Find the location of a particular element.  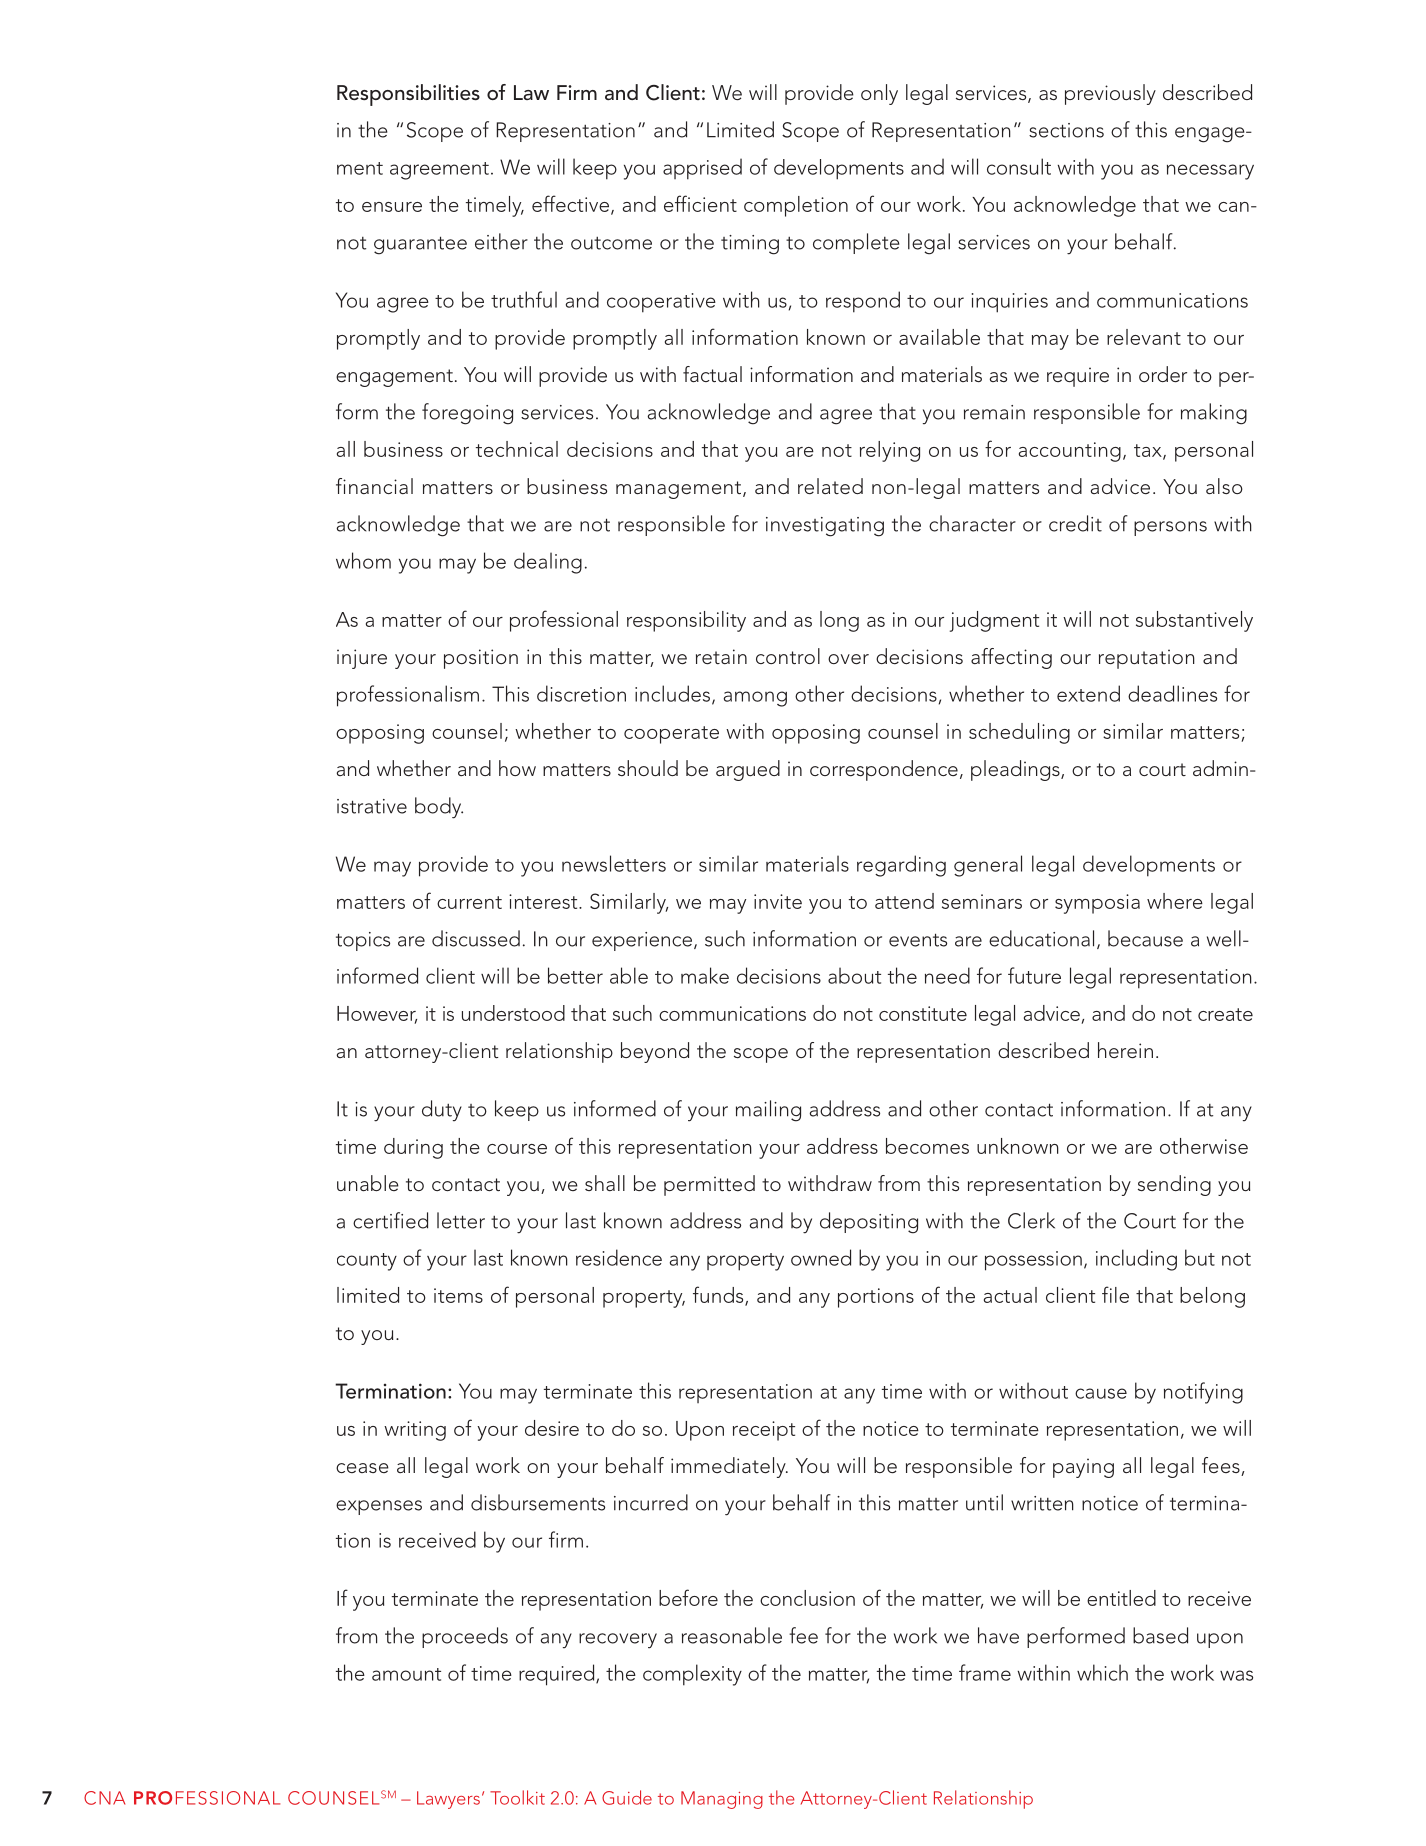

Guide is located at coordinates (627, 1797).
